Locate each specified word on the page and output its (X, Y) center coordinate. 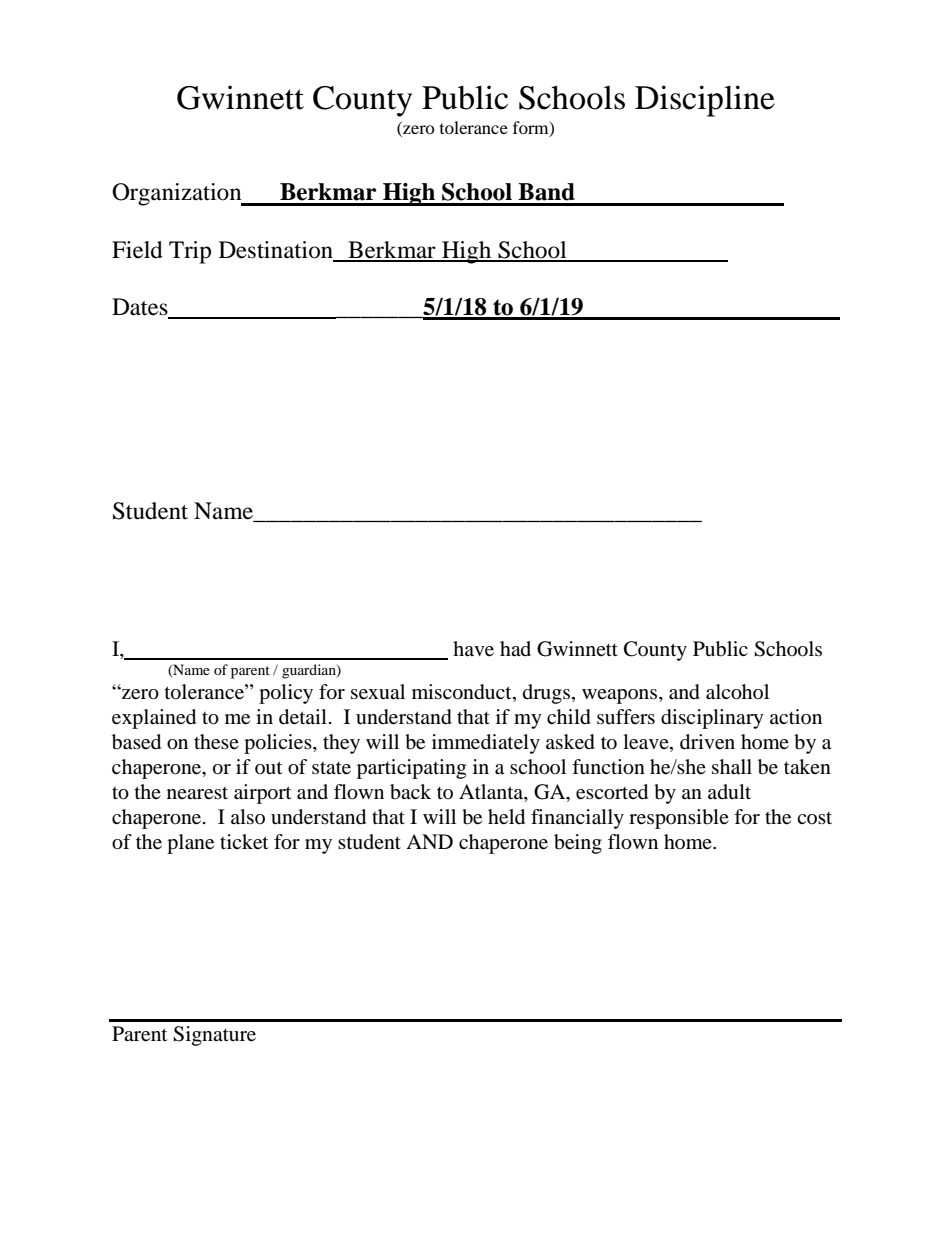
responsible (679, 819)
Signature (214, 1036)
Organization (178, 194)
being (578, 844)
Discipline (705, 101)
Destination (276, 250)
